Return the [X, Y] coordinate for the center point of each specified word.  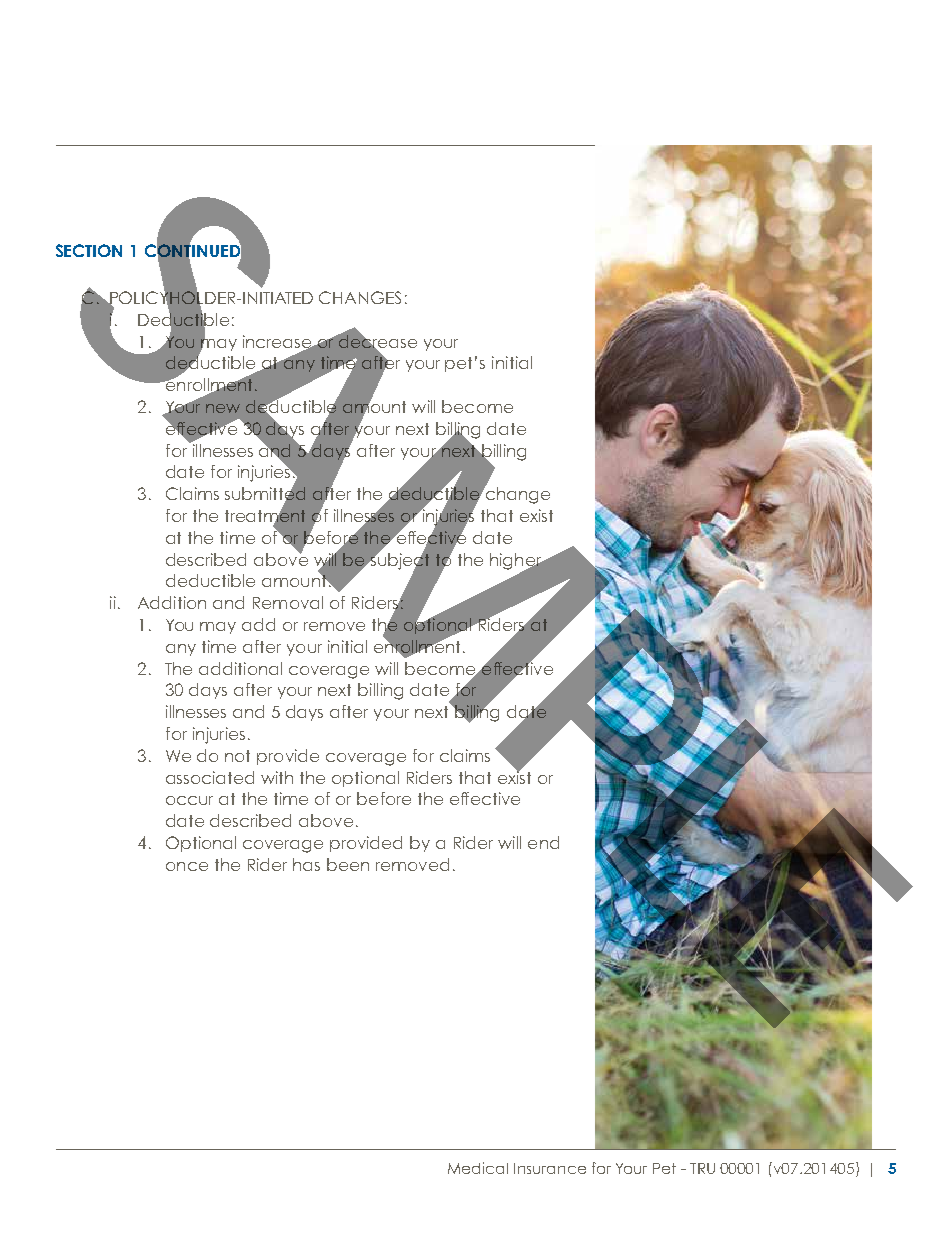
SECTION [89, 250]
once [187, 866]
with [277, 777]
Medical [478, 1168]
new [223, 408]
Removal [288, 602]
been [348, 864]
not [237, 756]
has [306, 864]
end [543, 842]
